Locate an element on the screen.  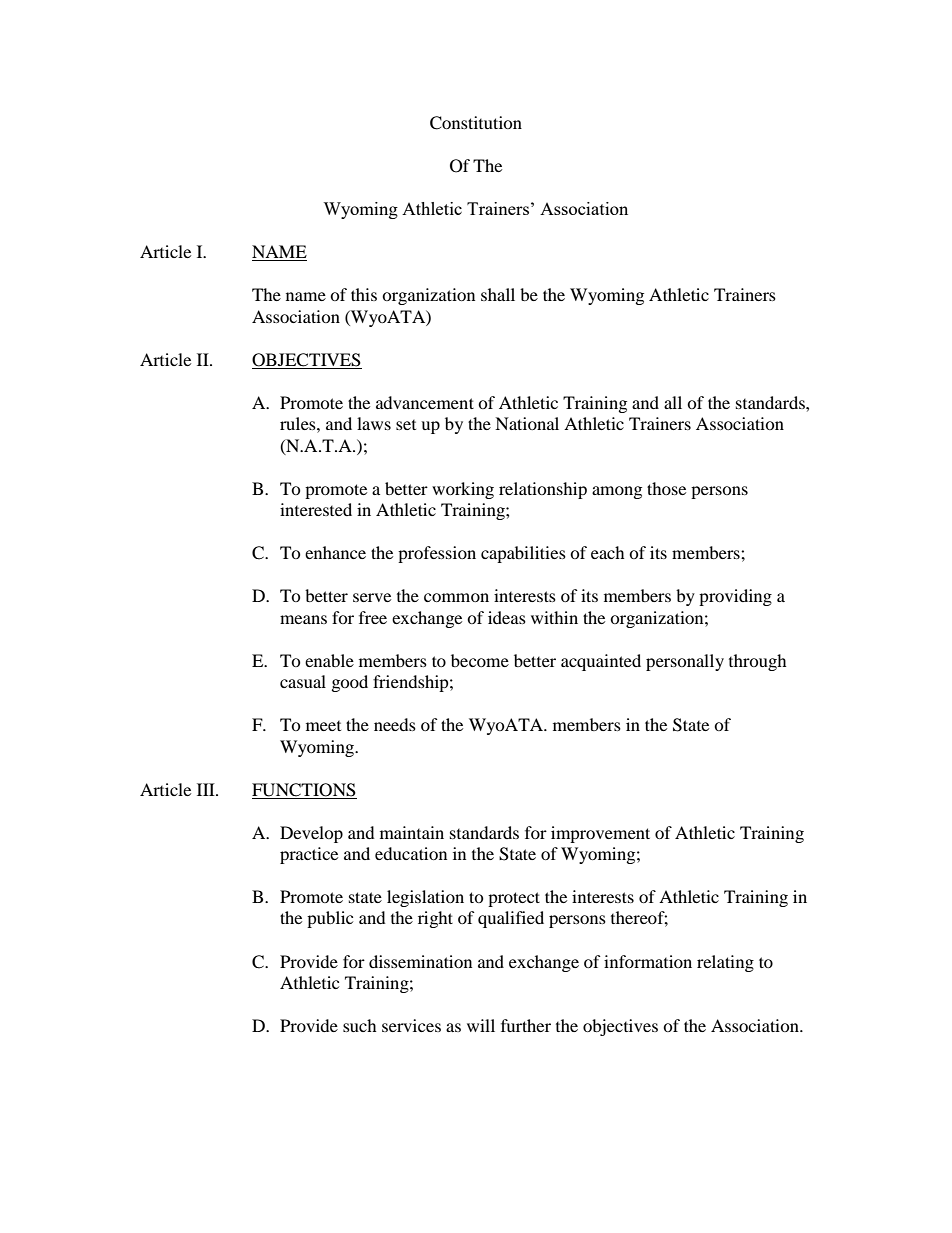
such is located at coordinates (360, 1025).
